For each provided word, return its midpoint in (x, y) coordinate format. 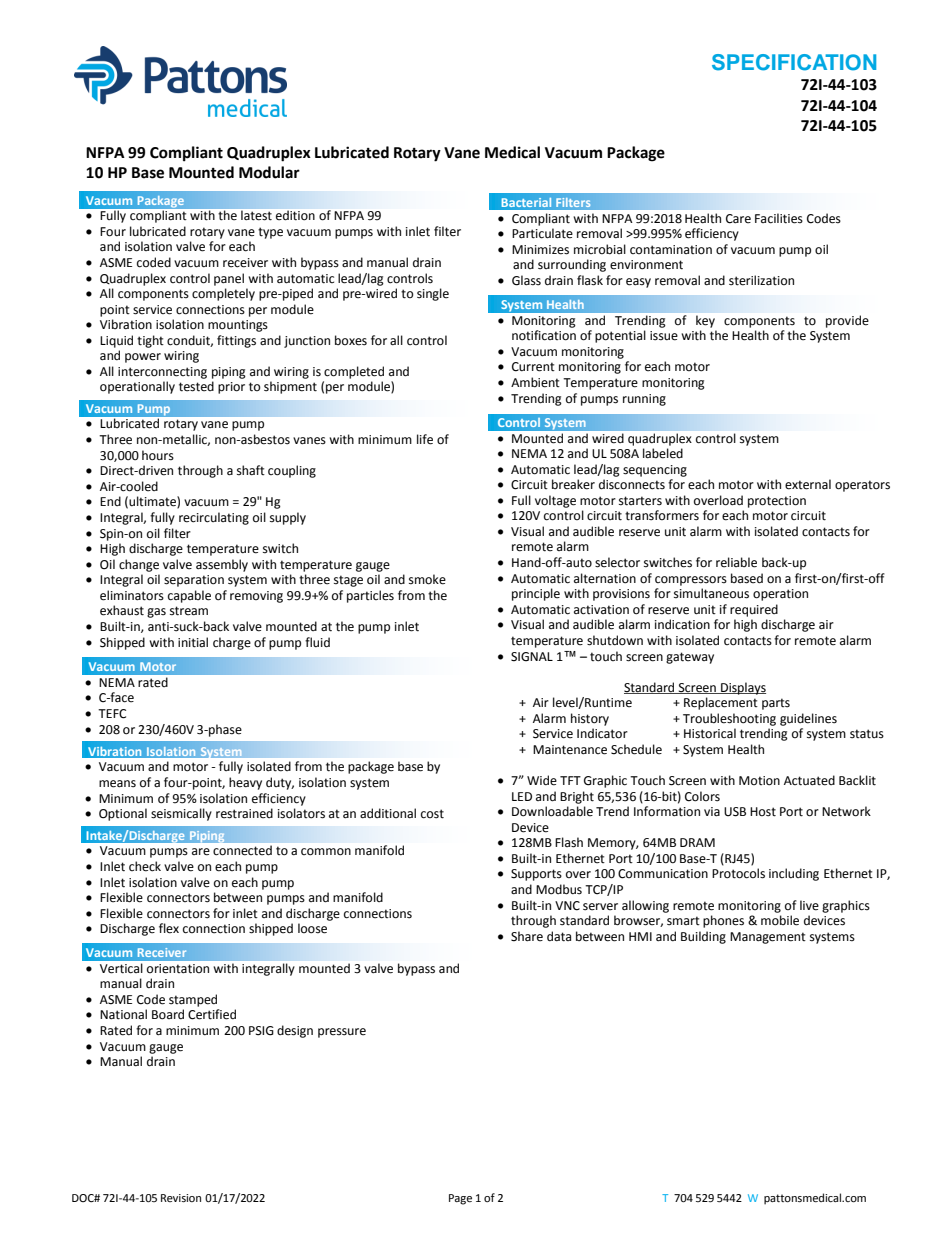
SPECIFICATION (794, 62)
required (754, 610)
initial (193, 642)
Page (460, 1199)
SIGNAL (532, 657)
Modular (269, 172)
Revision (181, 1198)
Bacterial (526, 202)
